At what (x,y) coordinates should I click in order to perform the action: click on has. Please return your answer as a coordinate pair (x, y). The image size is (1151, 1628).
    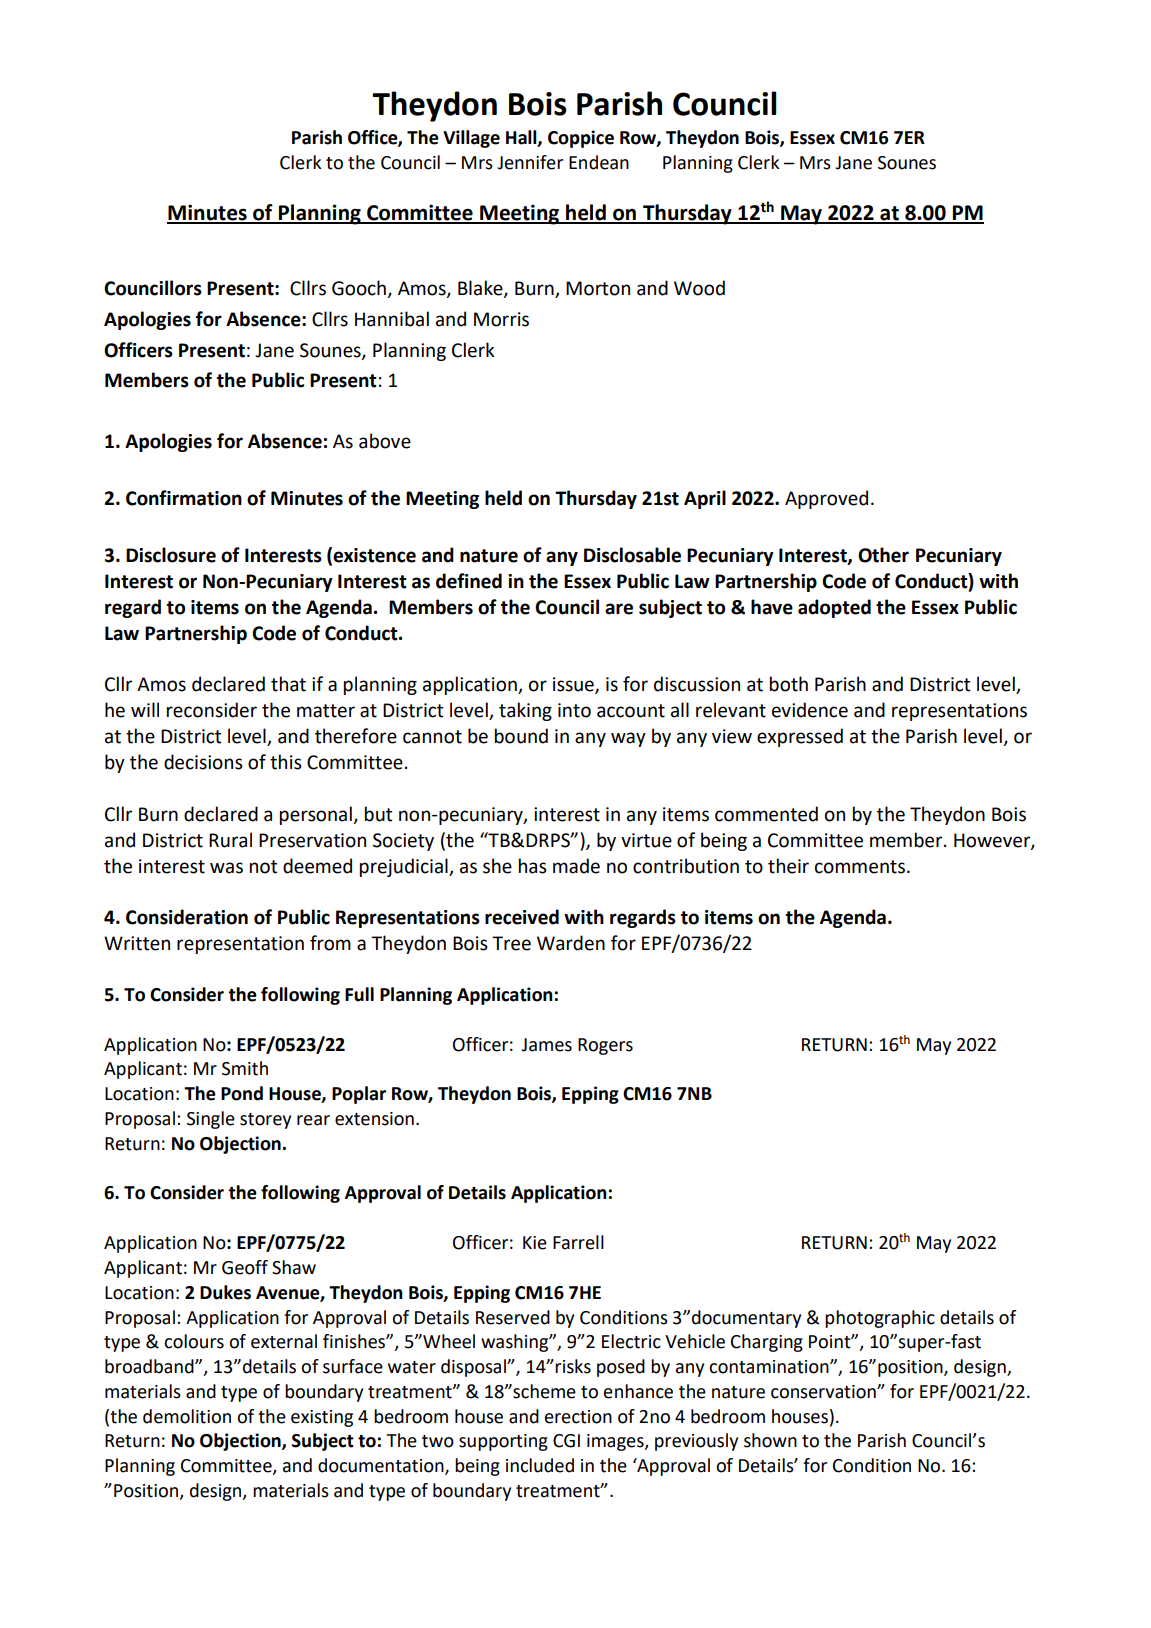
    Looking at the image, I should click on (533, 866).
